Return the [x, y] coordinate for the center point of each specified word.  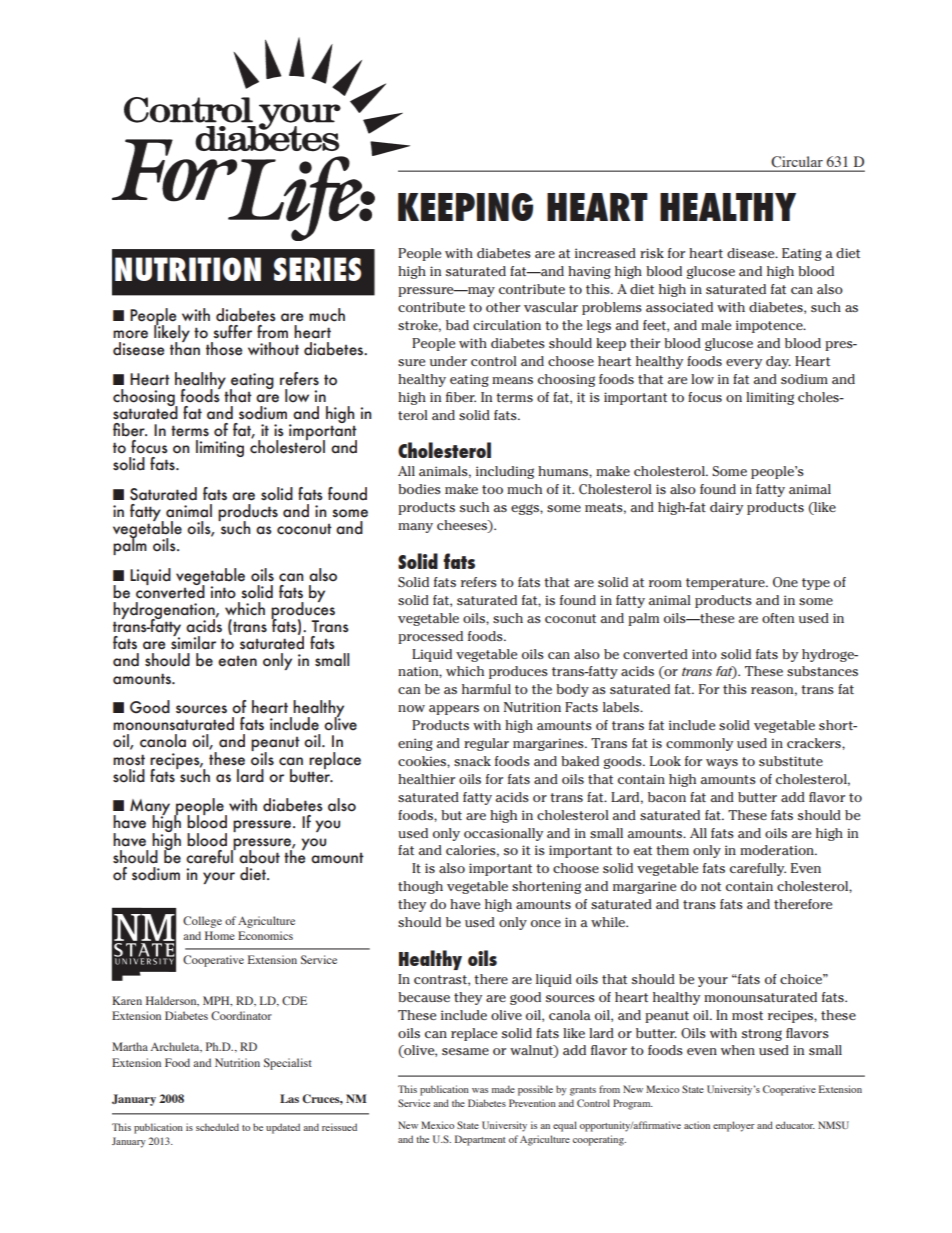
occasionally [503, 834]
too [492, 489]
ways [722, 764]
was [480, 1090]
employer [734, 1126]
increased [605, 253]
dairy [726, 508]
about [259, 857]
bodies [419, 489]
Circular [797, 161]
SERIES [317, 269]
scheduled [217, 1127]
